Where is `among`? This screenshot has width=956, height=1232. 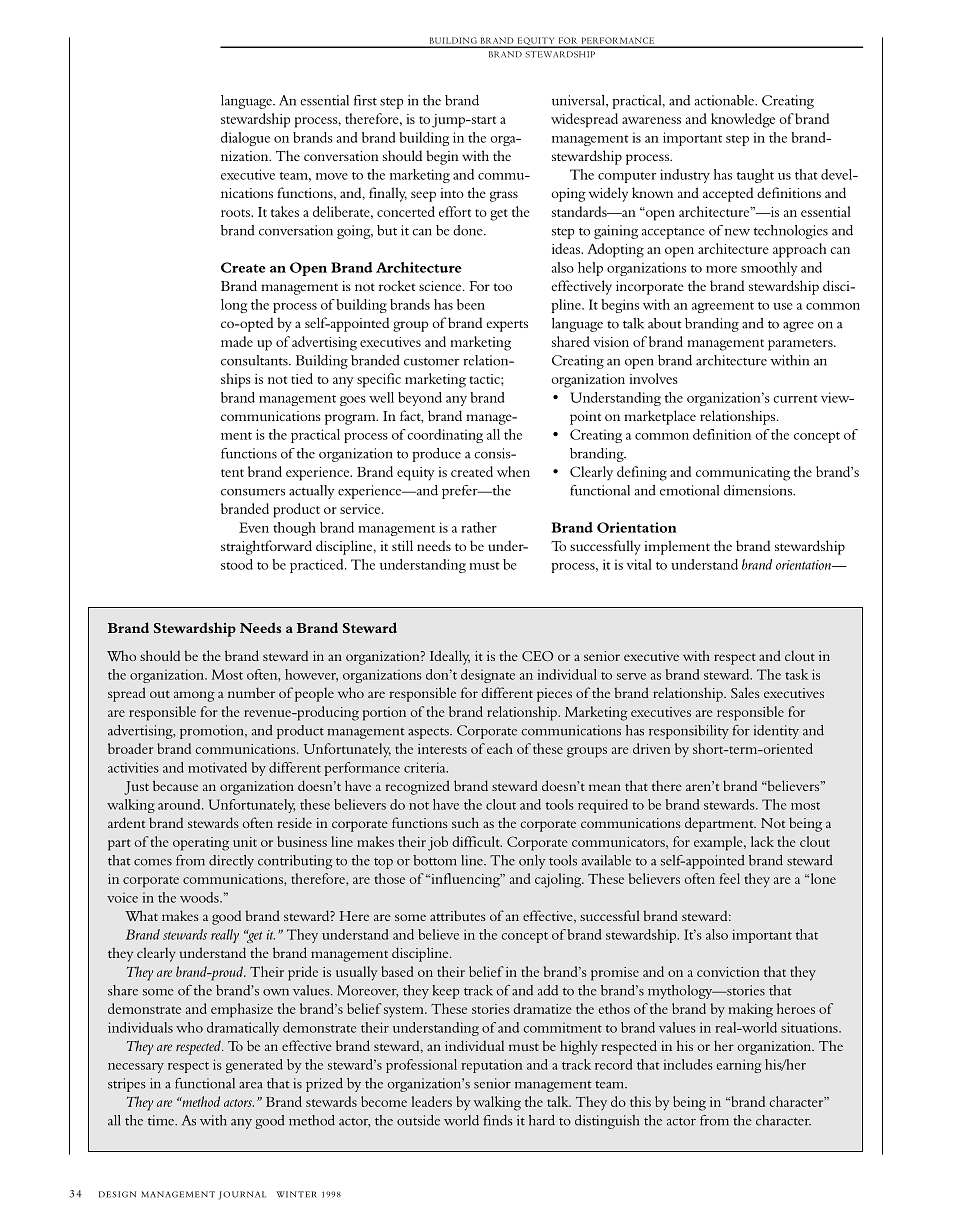
among is located at coordinates (194, 696).
